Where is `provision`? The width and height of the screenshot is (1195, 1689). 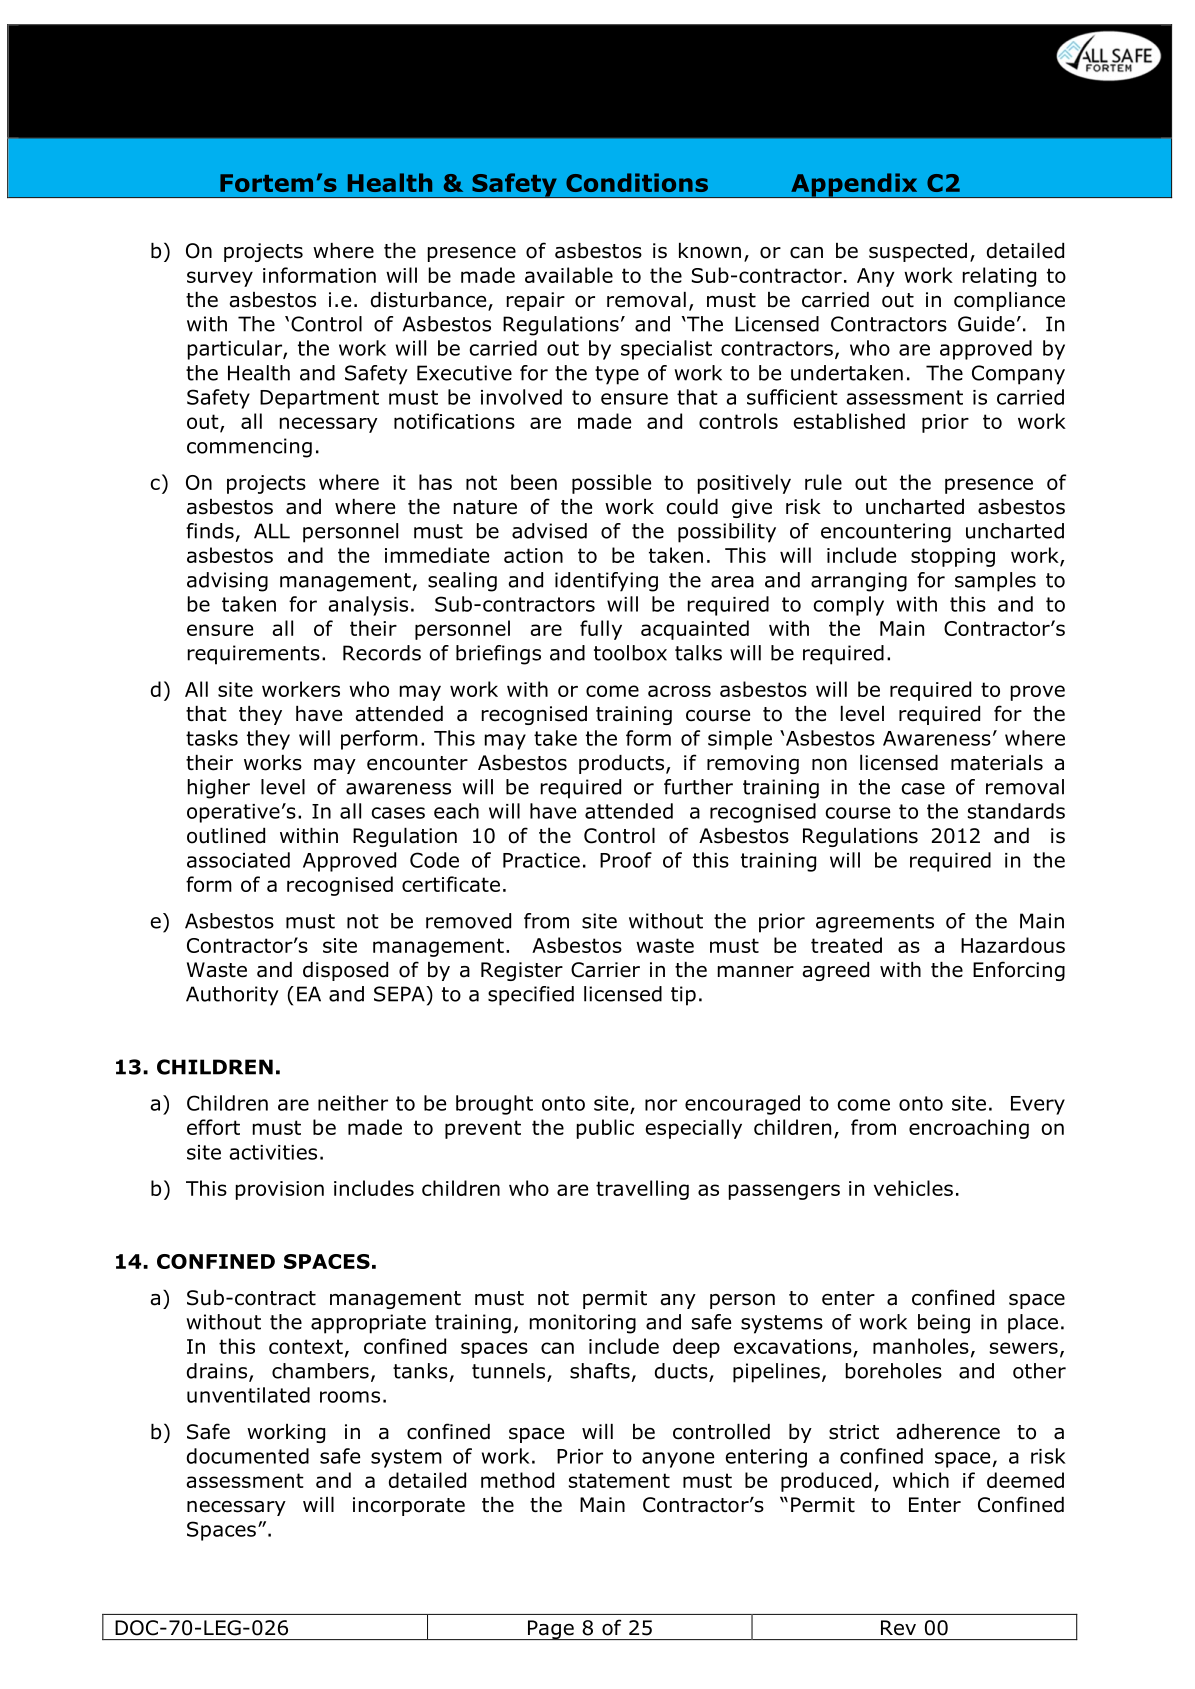
provision is located at coordinates (280, 1190).
